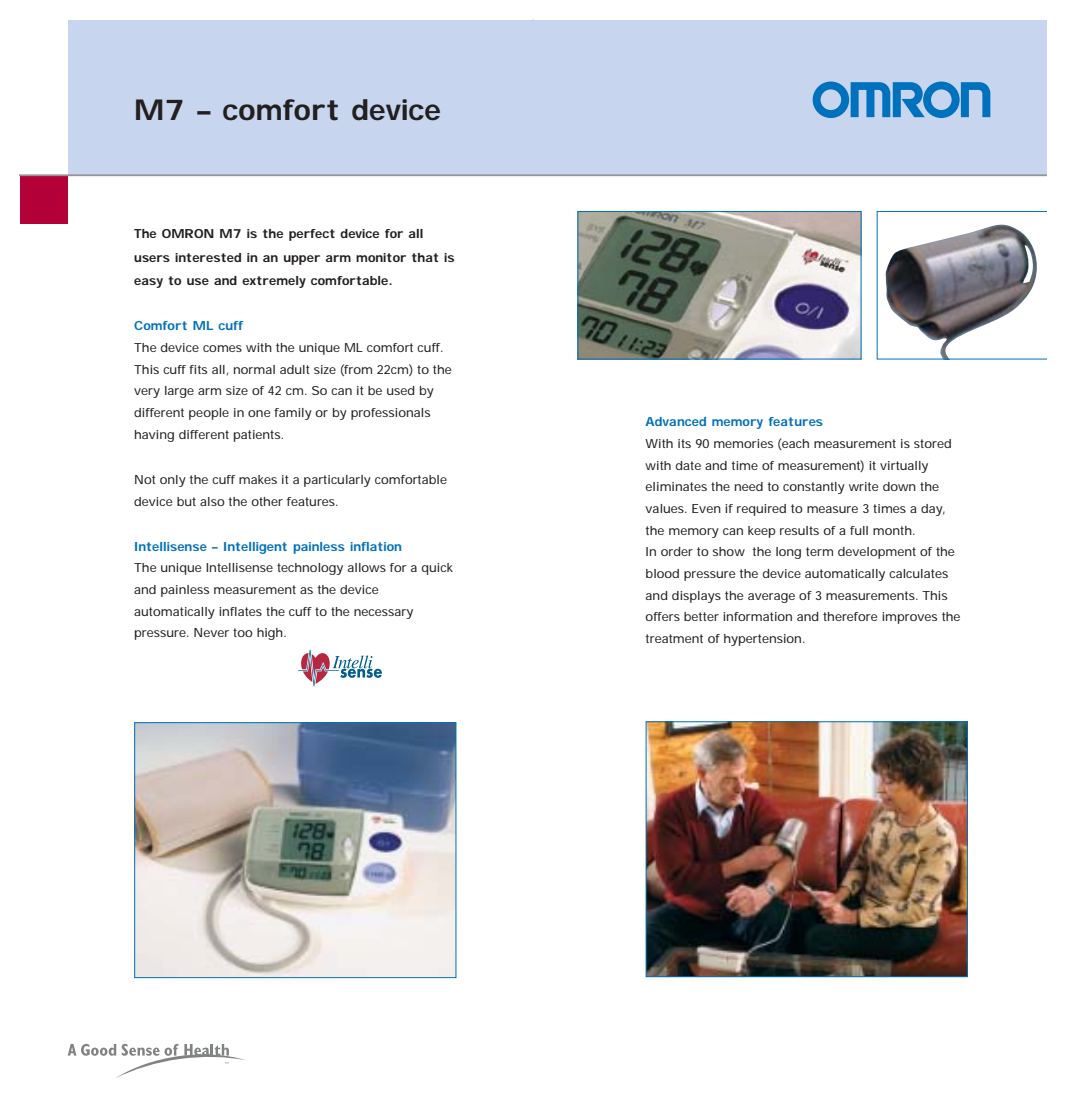 This screenshot has width=1069, height=1120. I want to click on professionals, so click(390, 414).
